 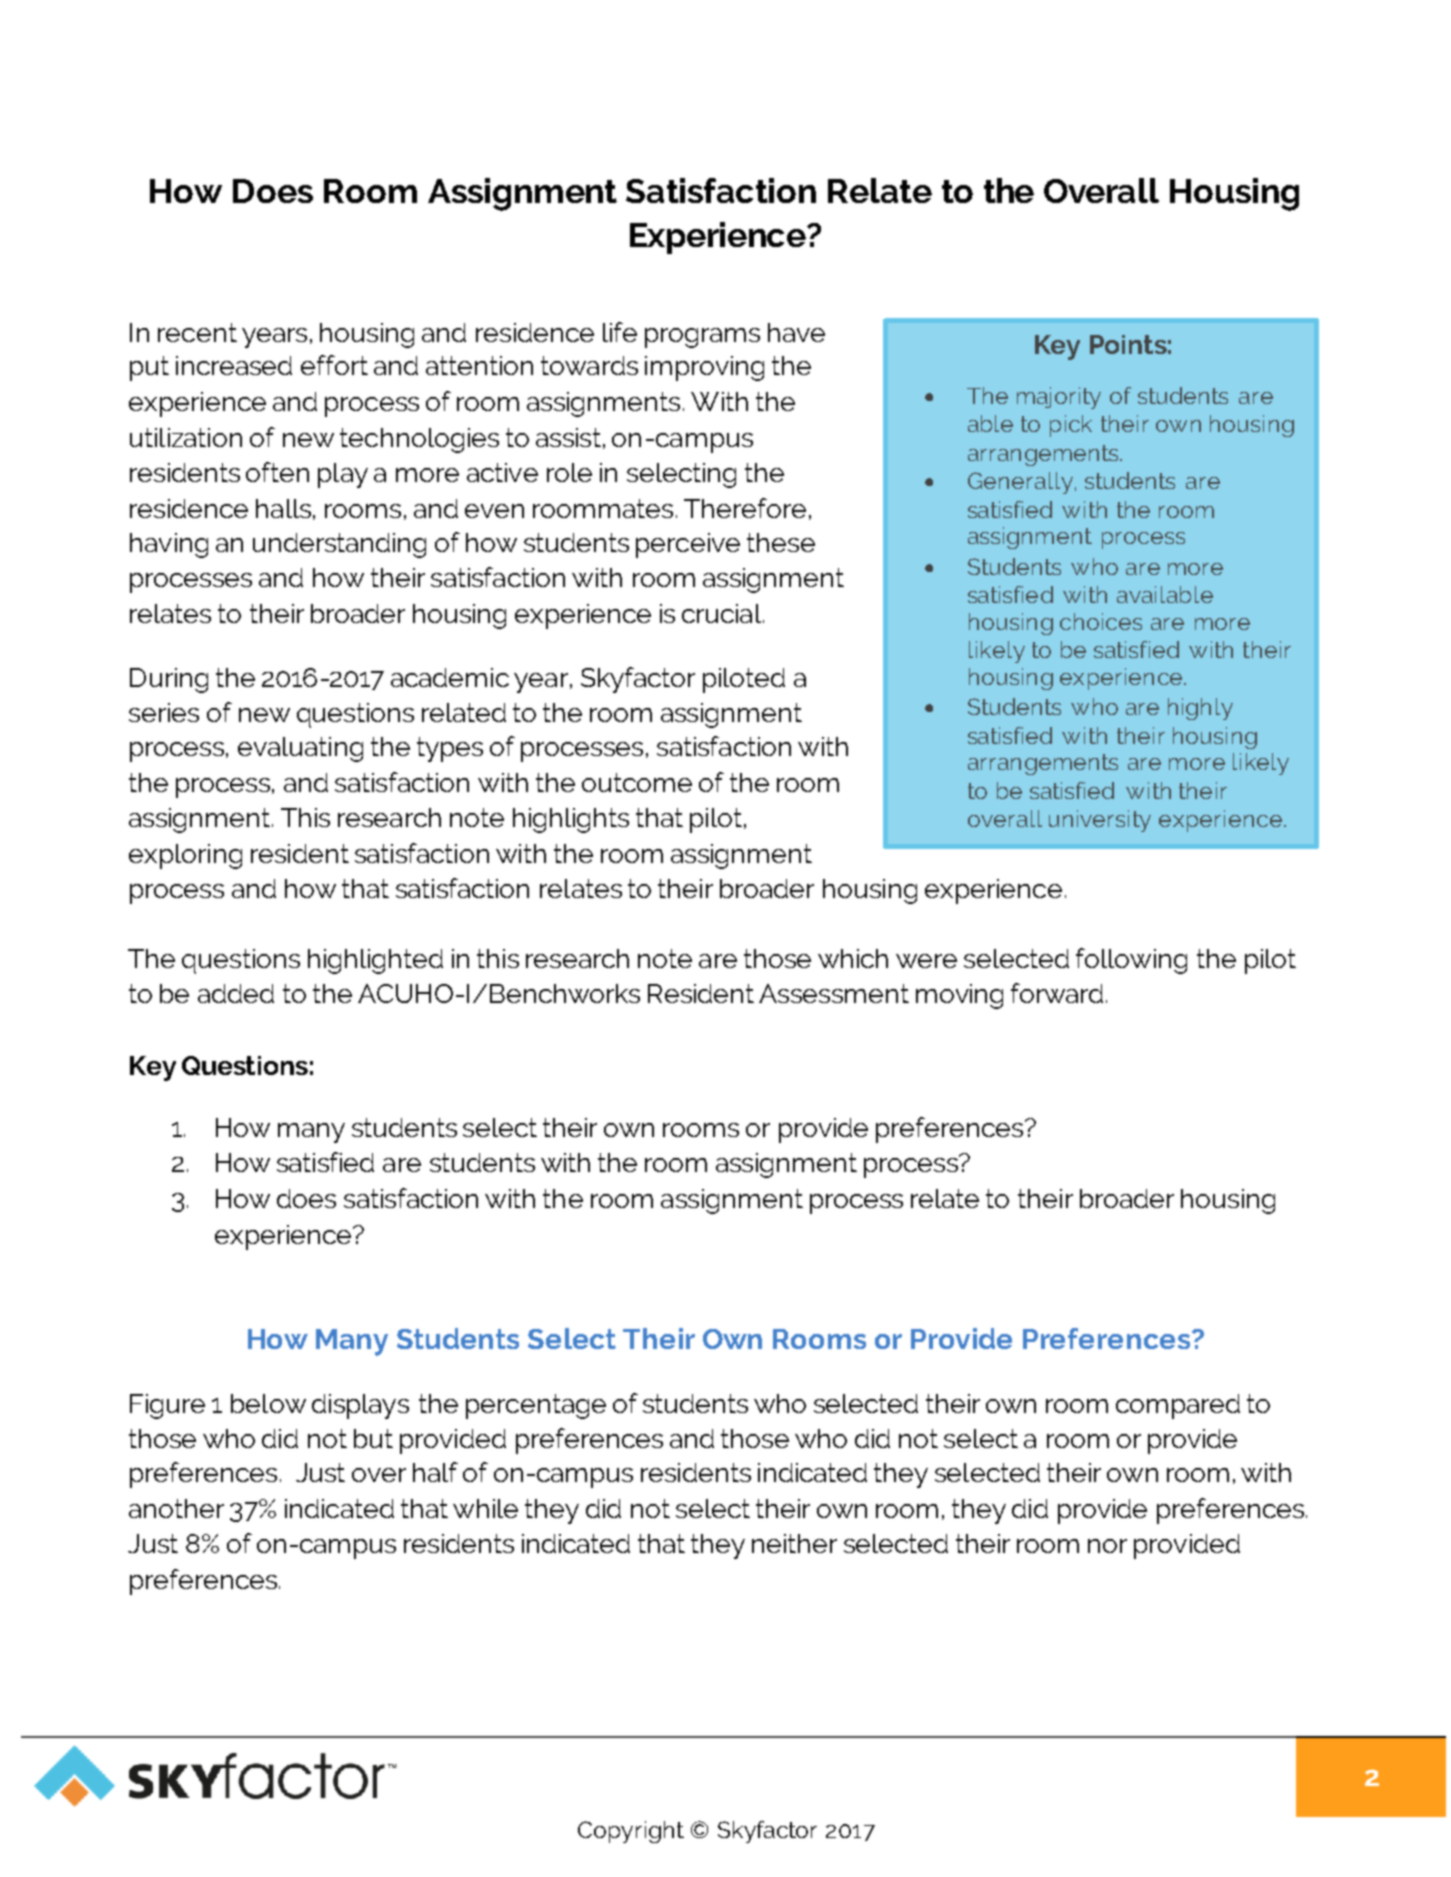 What do you see at coordinates (234, 365) in the image?
I see `increased` at bounding box center [234, 365].
